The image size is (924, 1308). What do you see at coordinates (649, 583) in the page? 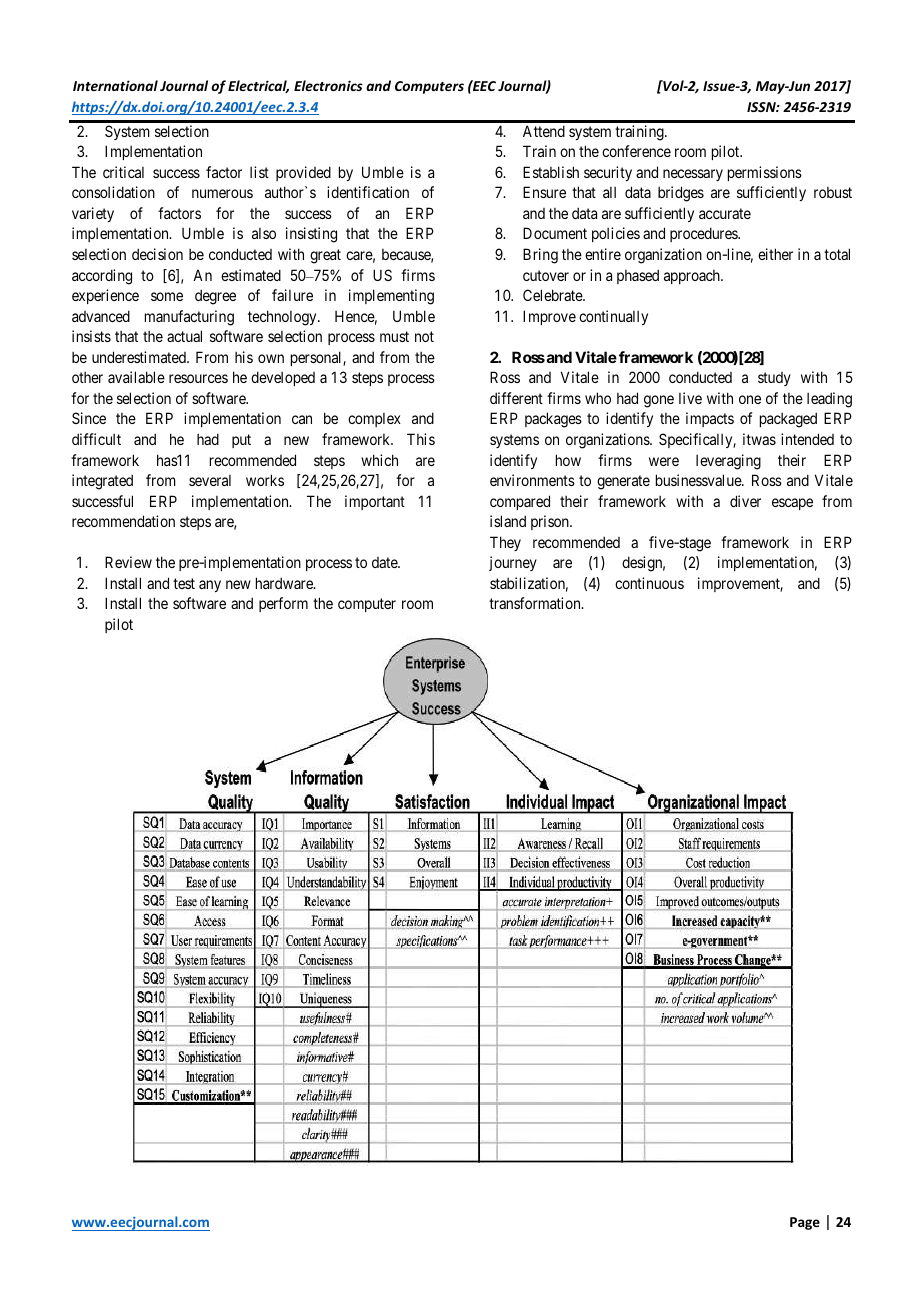
I see `continuous` at bounding box center [649, 583].
